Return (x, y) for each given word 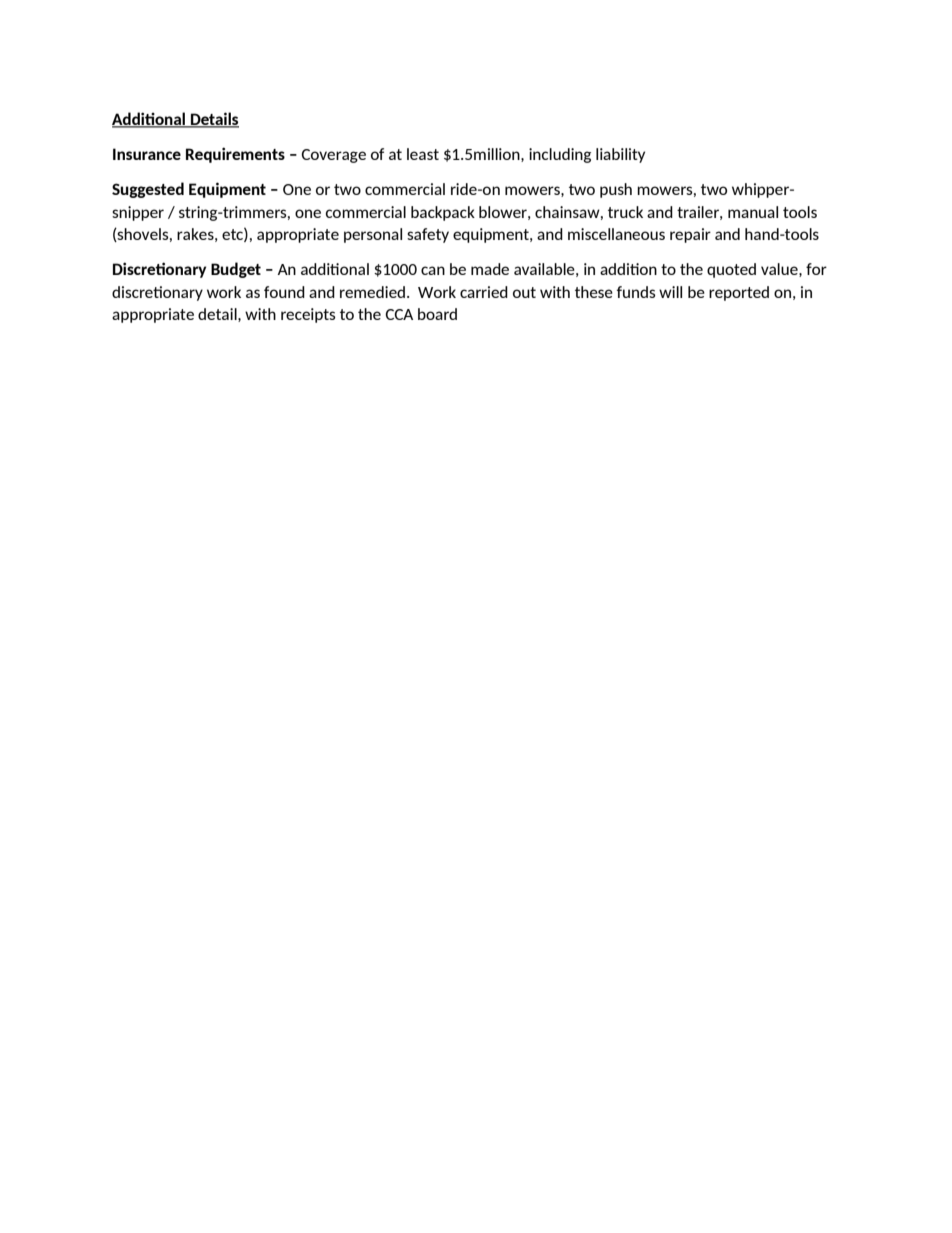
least (423, 154)
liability (620, 155)
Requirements (235, 155)
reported (739, 293)
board (437, 314)
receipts (308, 315)
